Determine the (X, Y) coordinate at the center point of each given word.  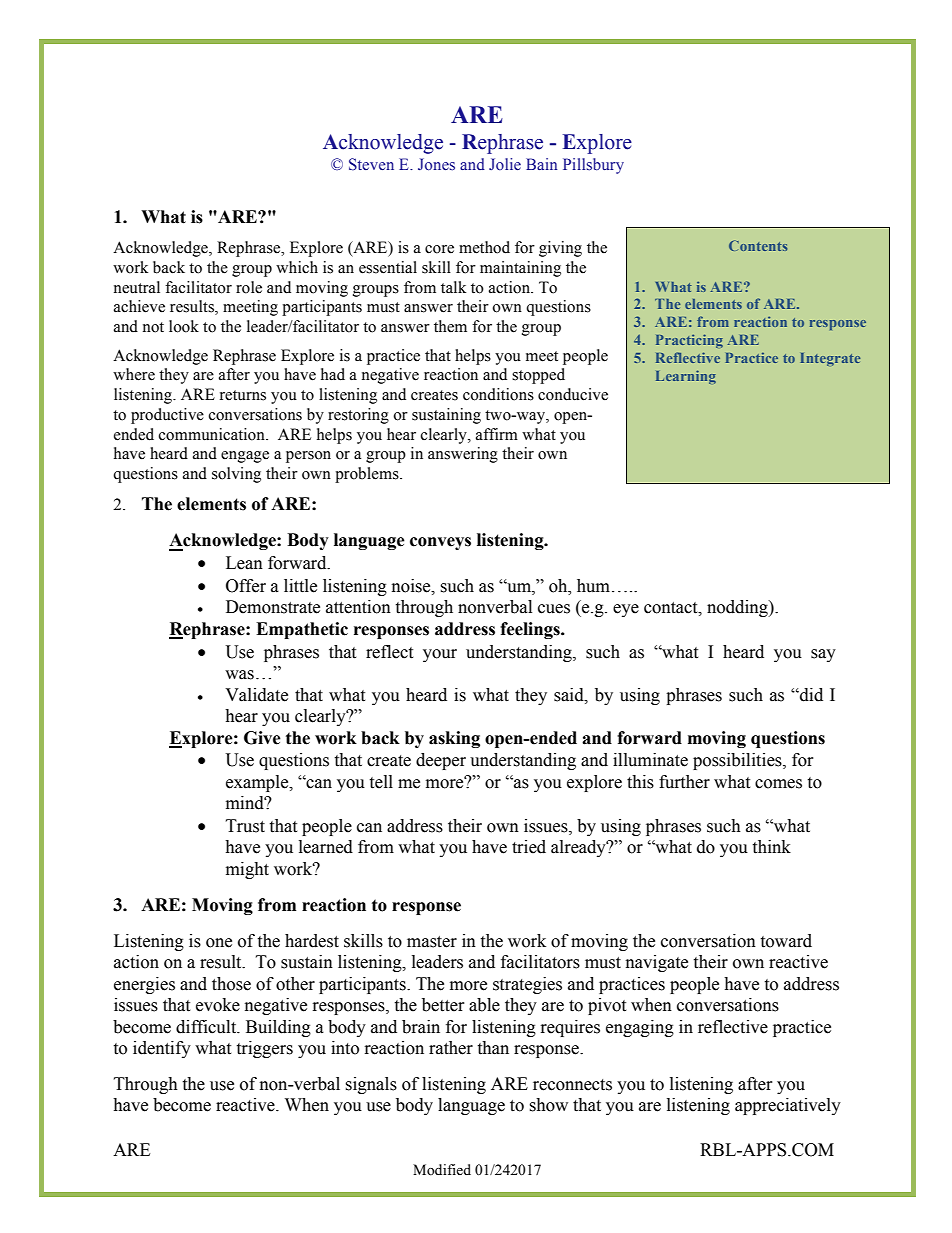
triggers (264, 1049)
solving (236, 475)
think (771, 847)
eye (626, 610)
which (297, 267)
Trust (245, 826)
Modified (442, 1170)
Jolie (505, 164)
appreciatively (788, 1106)
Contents (758, 245)
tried (529, 847)
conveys (440, 543)
